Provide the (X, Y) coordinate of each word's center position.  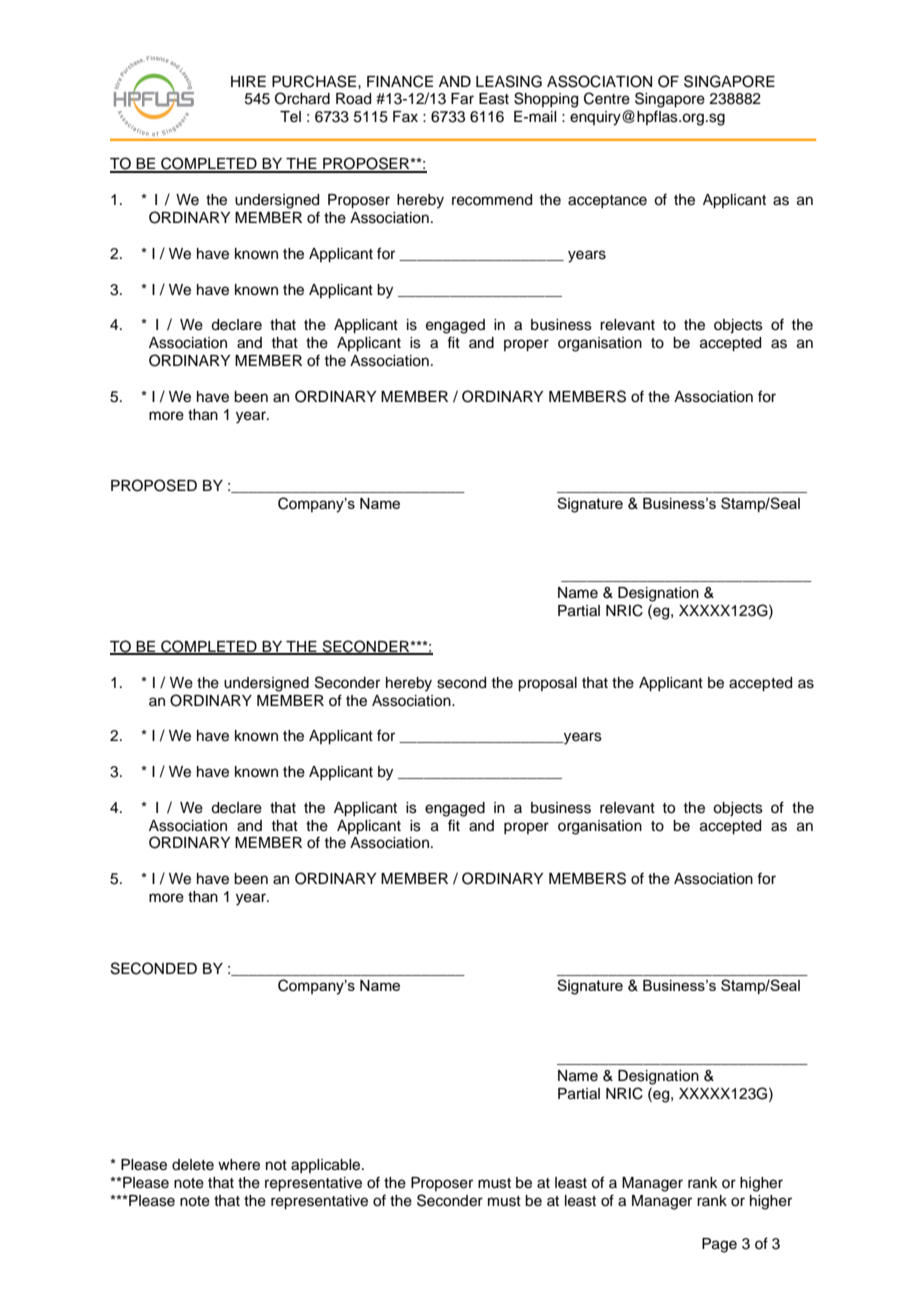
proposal (547, 684)
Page (719, 1245)
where (239, 1165)
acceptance (607, 201)
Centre (607, 98)
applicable (327, 1166)
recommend (492, 200)
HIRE (248, 81)
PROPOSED (154, 485)
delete (193, 1165)
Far (462, 99)
